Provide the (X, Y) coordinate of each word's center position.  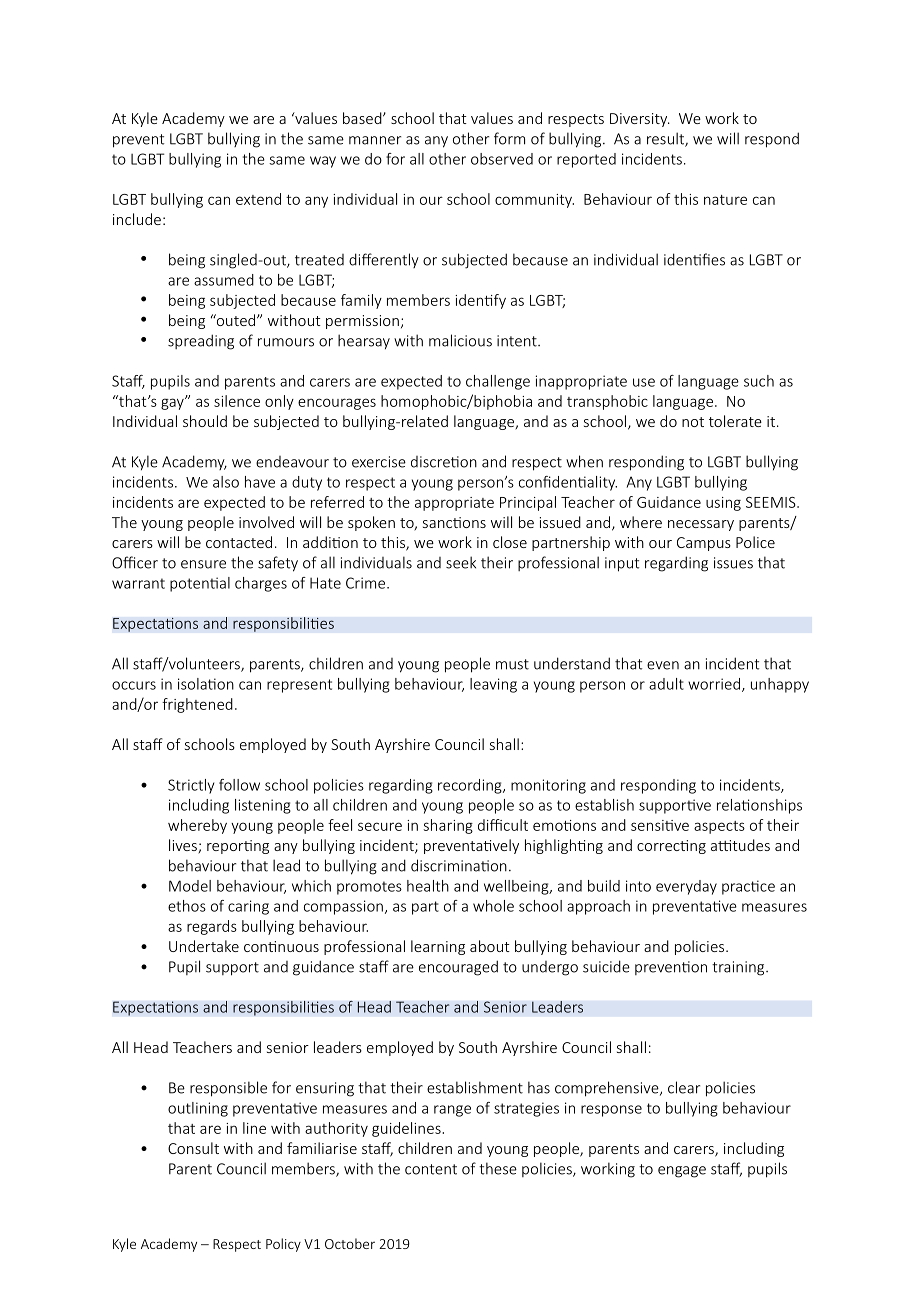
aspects (719, 827)
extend (258, 199)
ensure (203, 564)
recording (471, 786)
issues (733, 563)
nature (725, 200)
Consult (193, 1148)
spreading (201, 342)
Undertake (204, 946)
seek (461, 562)
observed (502, 159)
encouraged (458, 968)
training (739, 968)
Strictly (191, 786)
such (759, 381)
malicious (460, 340)
